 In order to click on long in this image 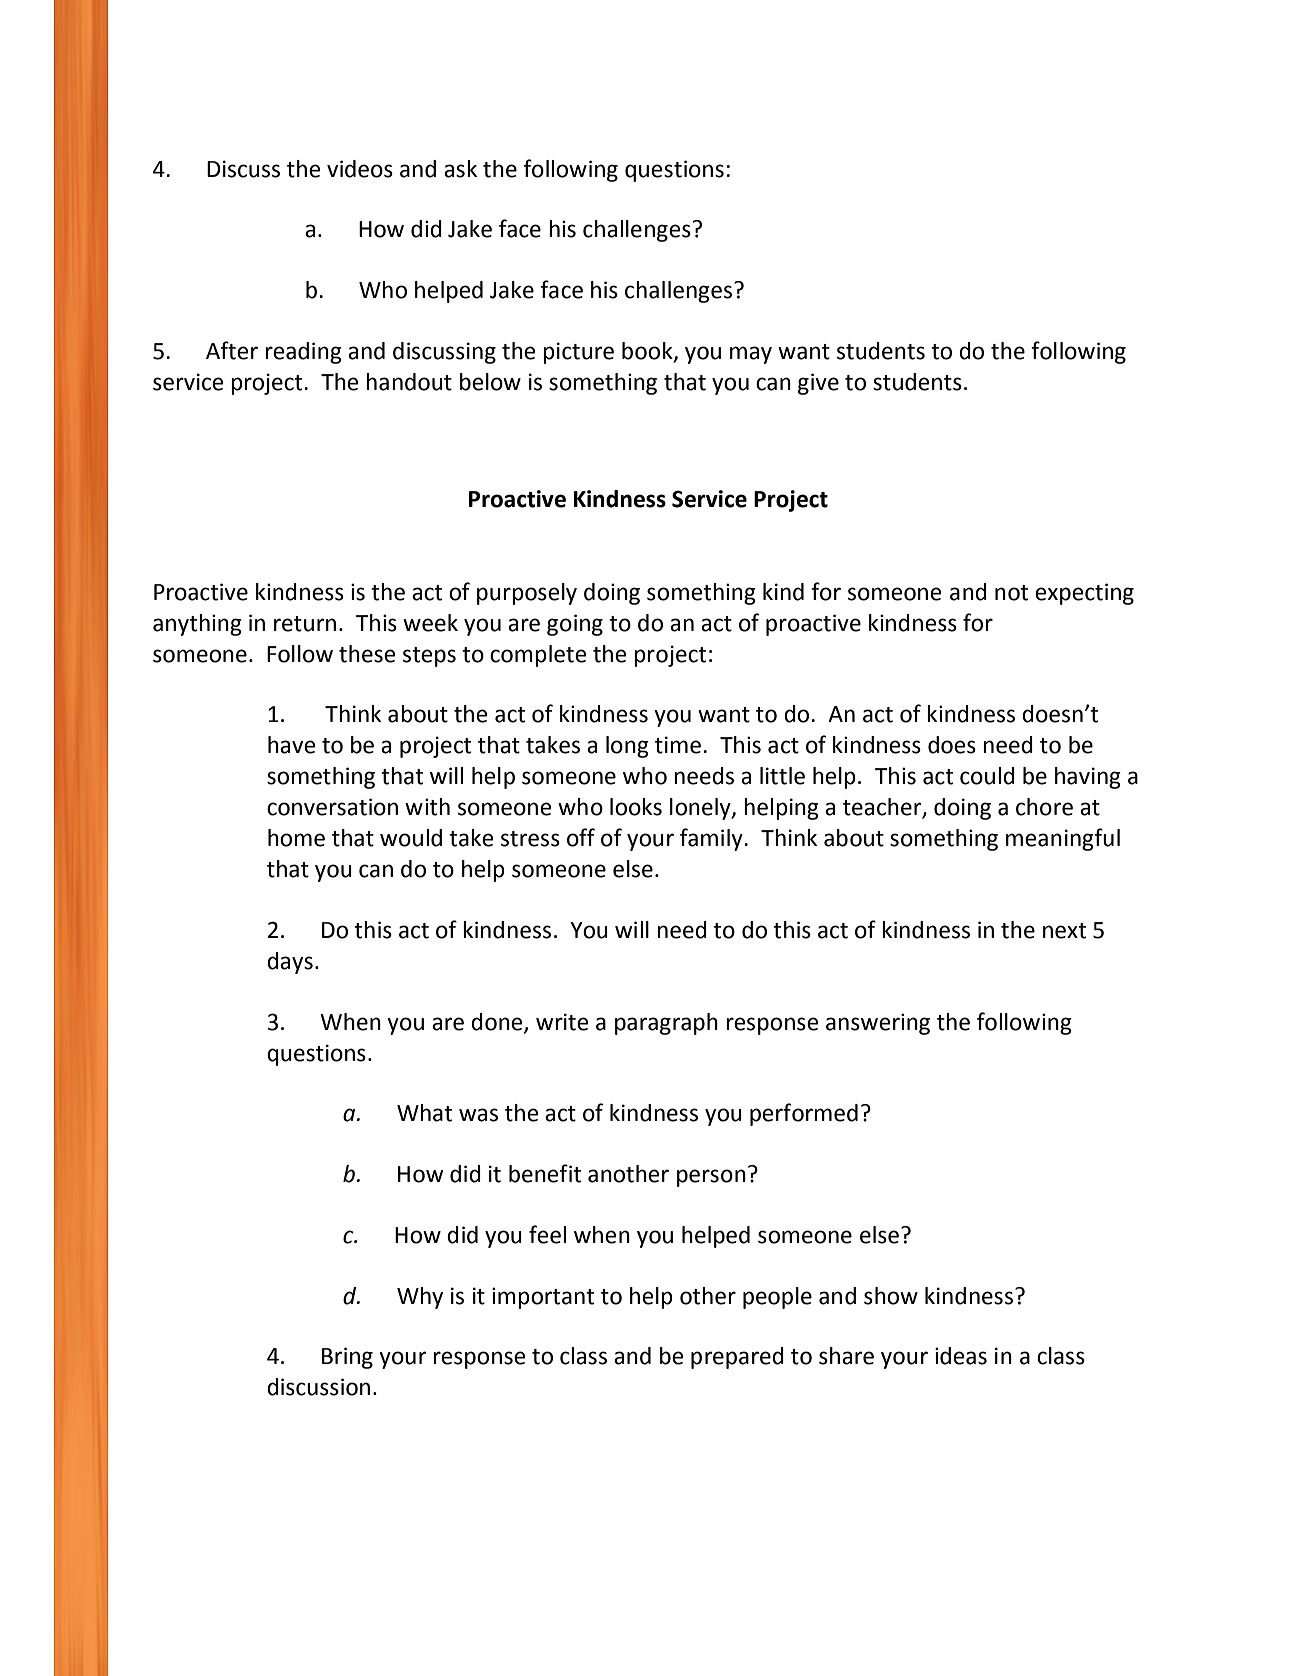, I will do `click(627, 747)`.
